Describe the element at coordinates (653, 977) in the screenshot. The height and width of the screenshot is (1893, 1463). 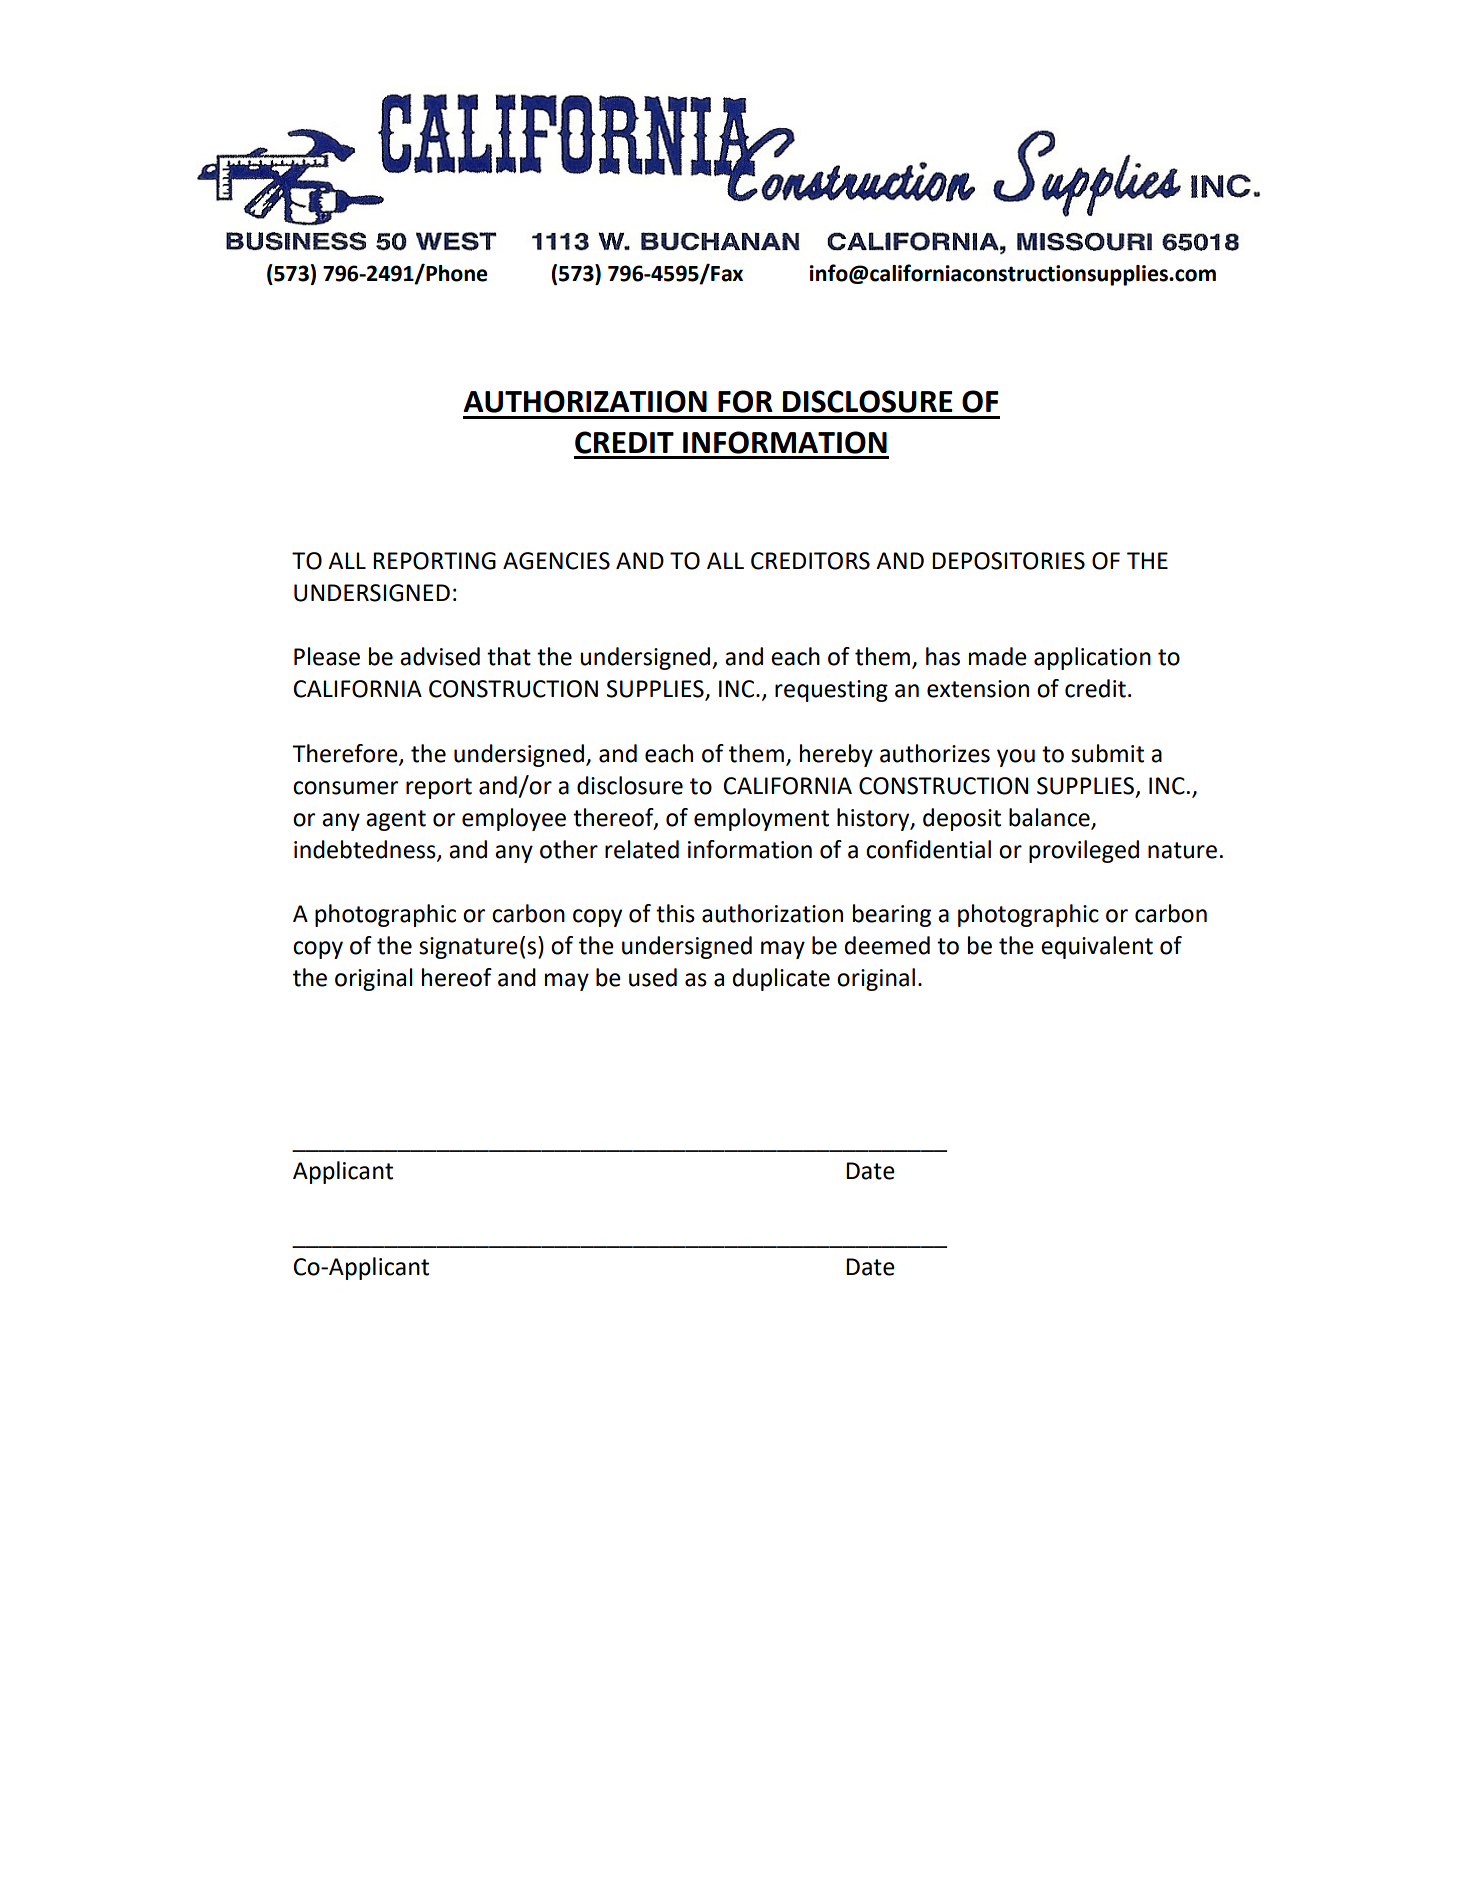
I see `used` at that location.
